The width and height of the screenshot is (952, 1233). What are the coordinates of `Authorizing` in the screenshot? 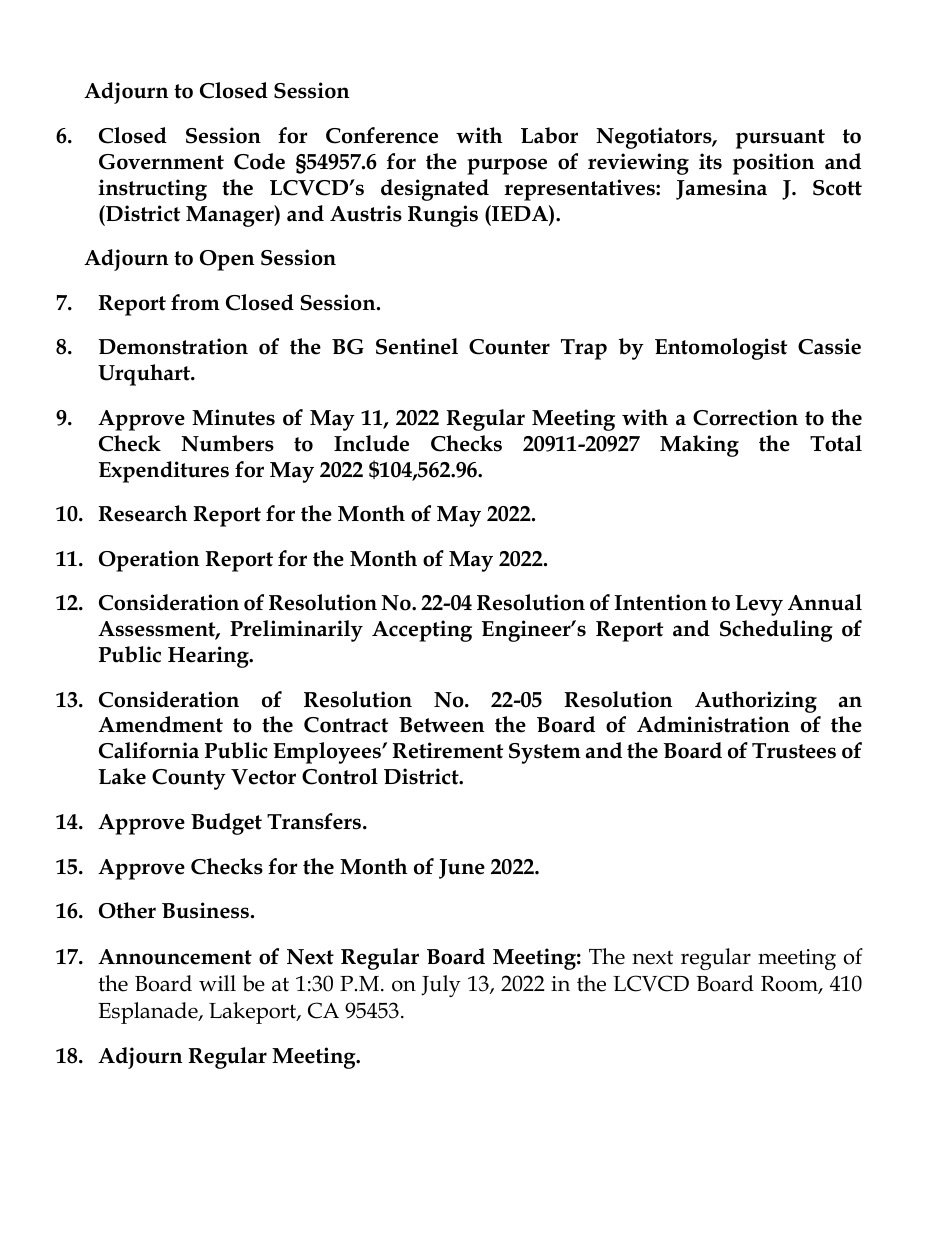 It's located at (756, 702).
